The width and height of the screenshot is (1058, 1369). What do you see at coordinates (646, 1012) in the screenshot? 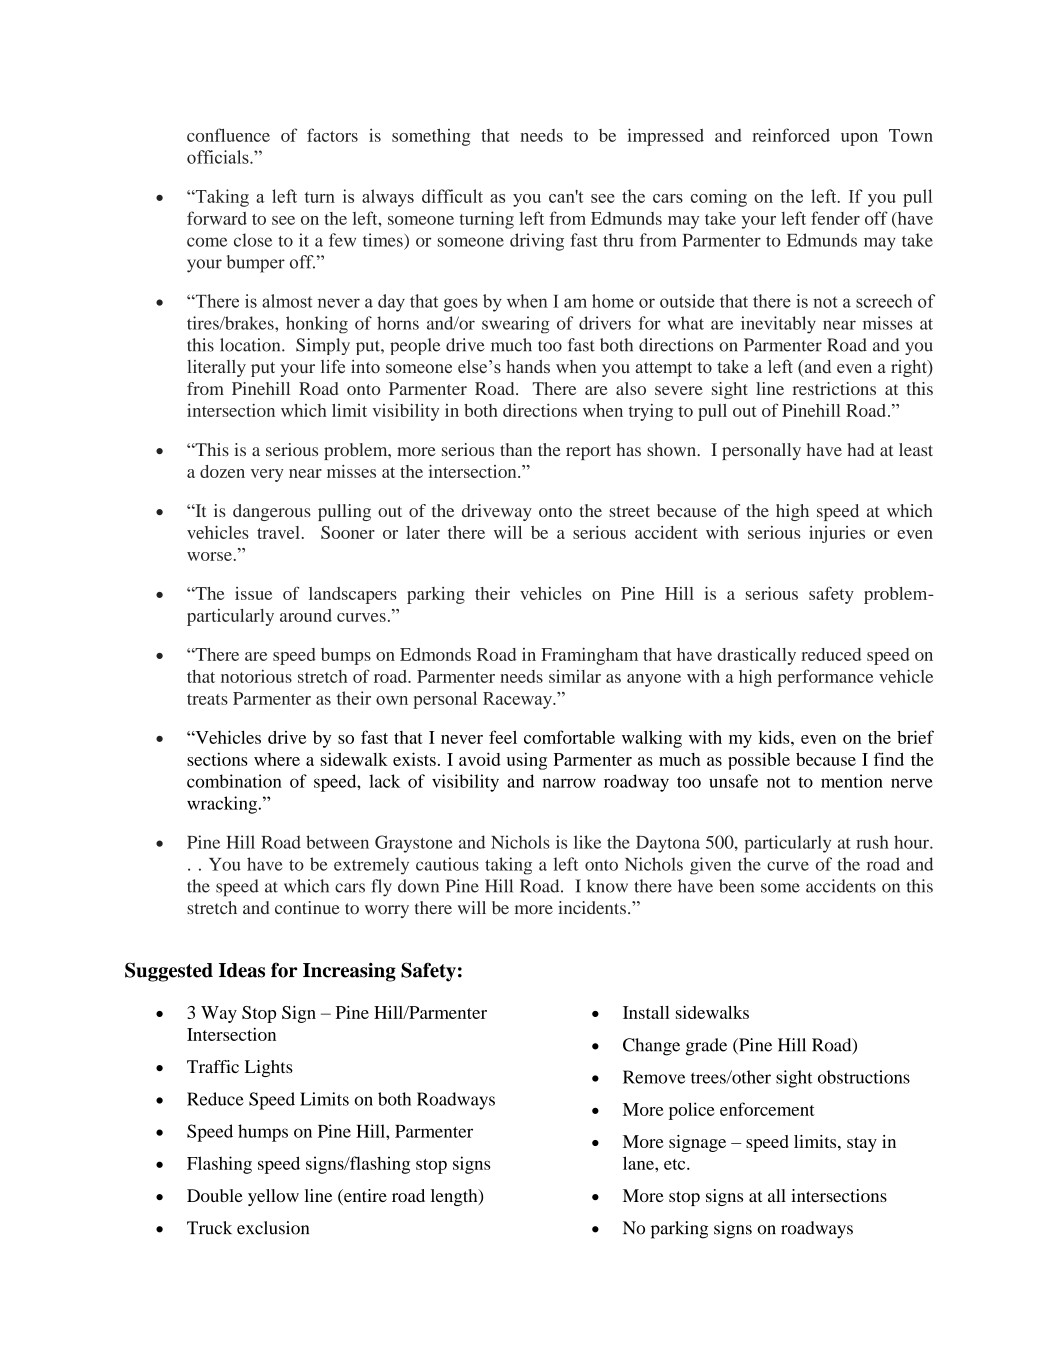
I see `Install` at bounding box center [646, 1012].
